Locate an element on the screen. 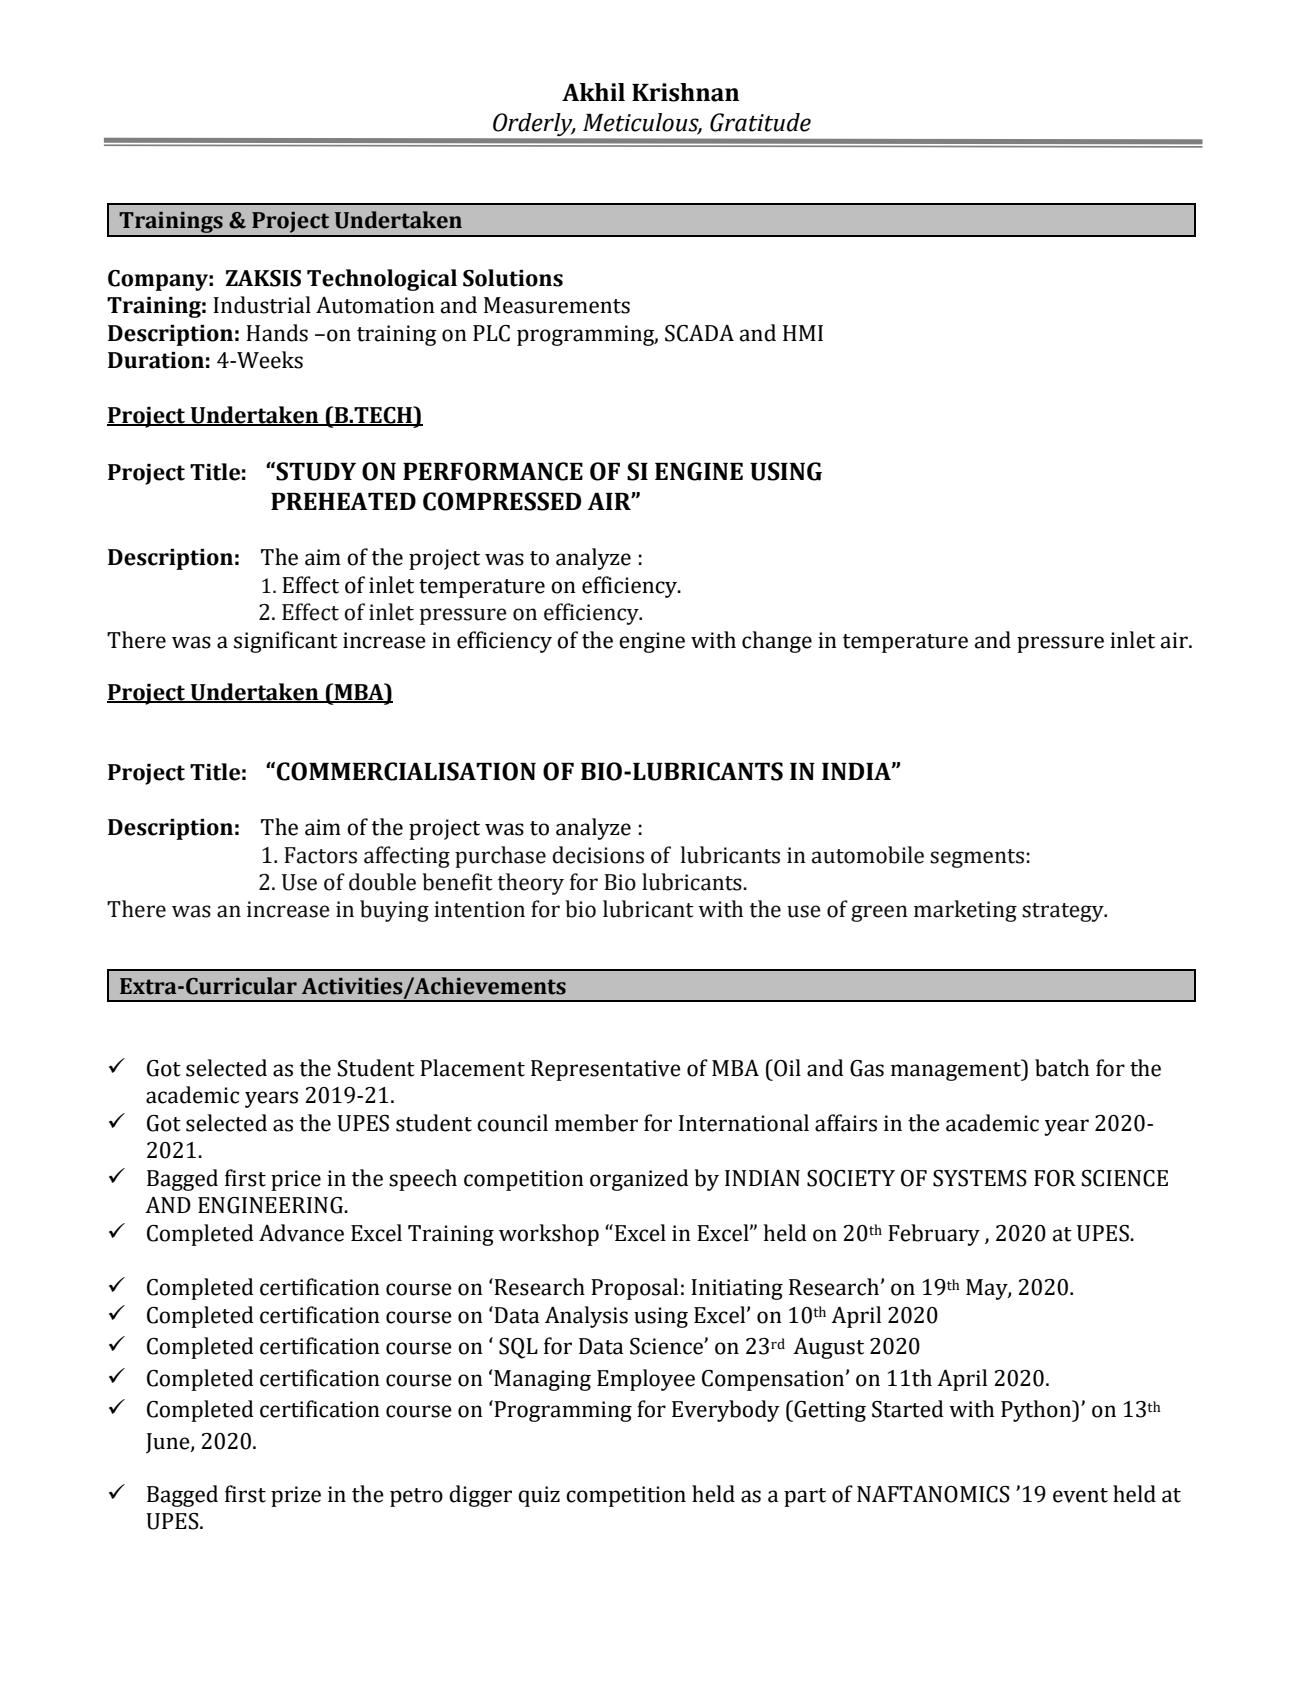 Image resolution: width=1303 pixels, height=1686 pixels. Gratitude is located at coordinates (760, 122).
